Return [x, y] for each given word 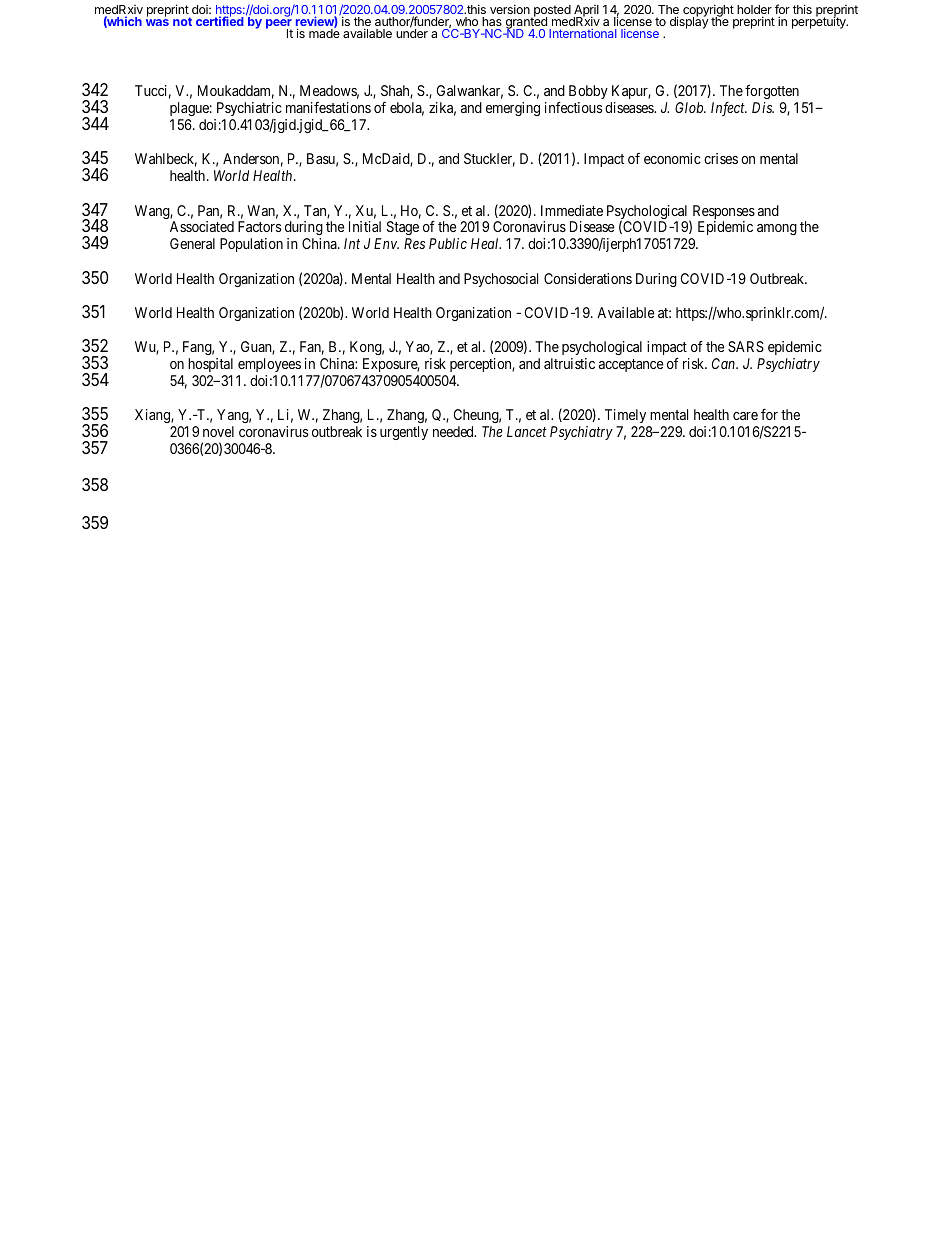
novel [218, 431]
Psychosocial [501, 280]
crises [721, 158]
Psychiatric [249, 109]
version [510, 9]
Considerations [588, 278]
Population [251, 245]
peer [279, 25]
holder [754, 11]
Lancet [527, 431]
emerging [513, 109]
